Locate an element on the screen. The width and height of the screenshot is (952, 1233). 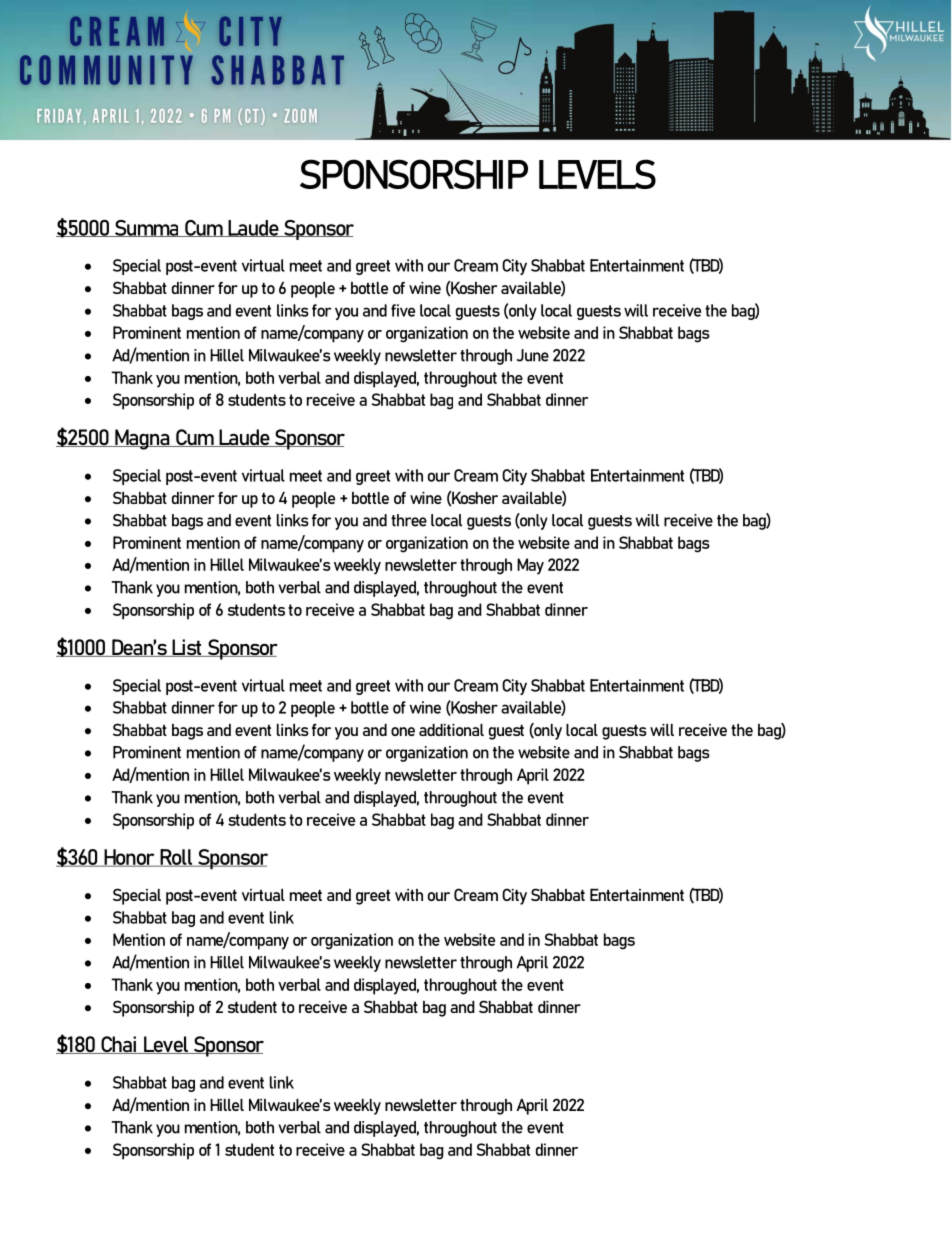
five is located at coordinates (403, 310).
